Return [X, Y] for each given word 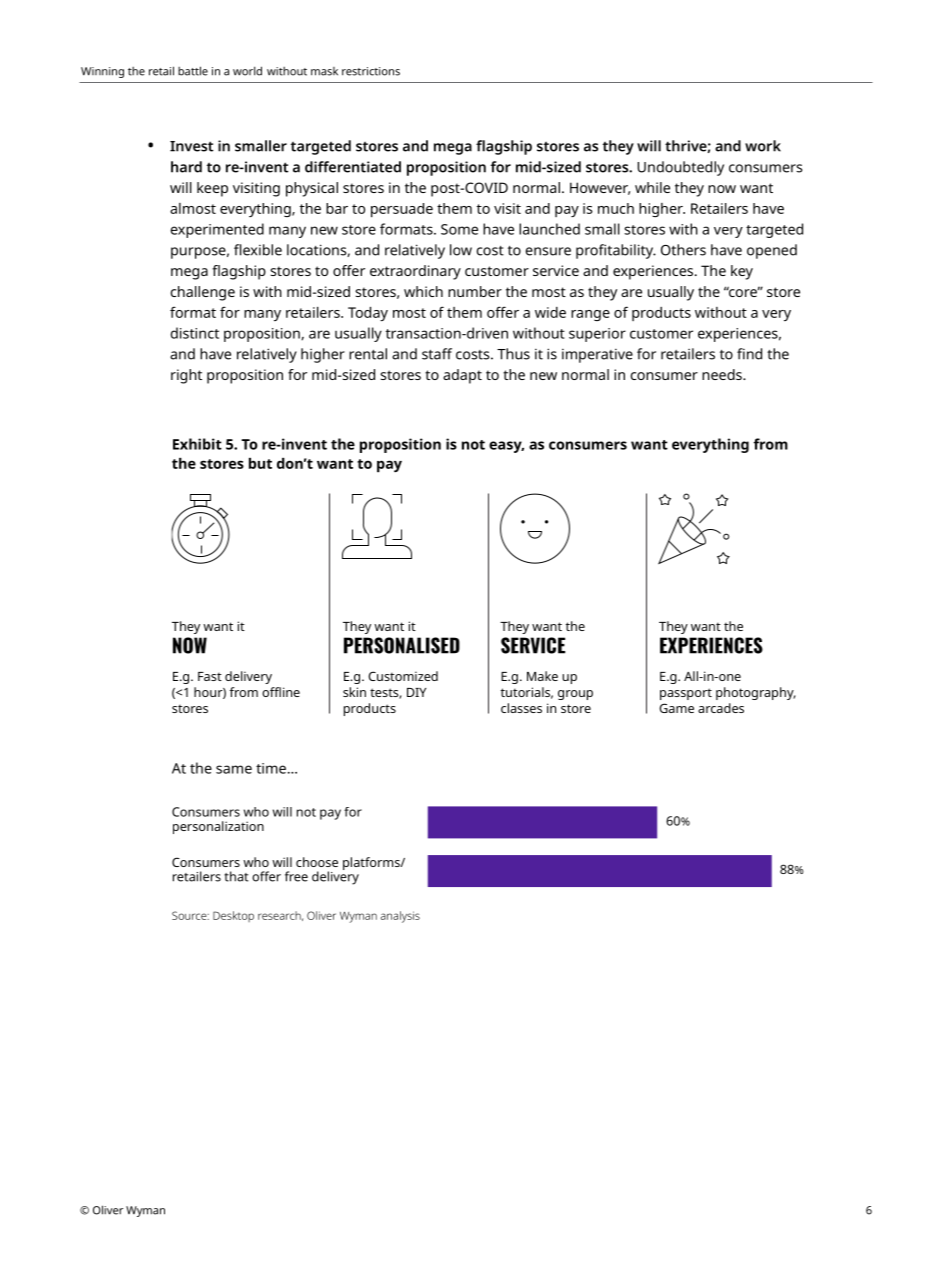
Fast [210, 676]
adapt [462, 376]
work [763, 146]
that [236, 876]
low [461, 250]
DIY [416, 692]
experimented [217, 230]
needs [723, 374]
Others [683, 250]
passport [686, 694]
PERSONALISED [402, 645]
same [234, 769]
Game [676, 708]
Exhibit [197, 444]
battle [193, 71]
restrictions [371, 71]
